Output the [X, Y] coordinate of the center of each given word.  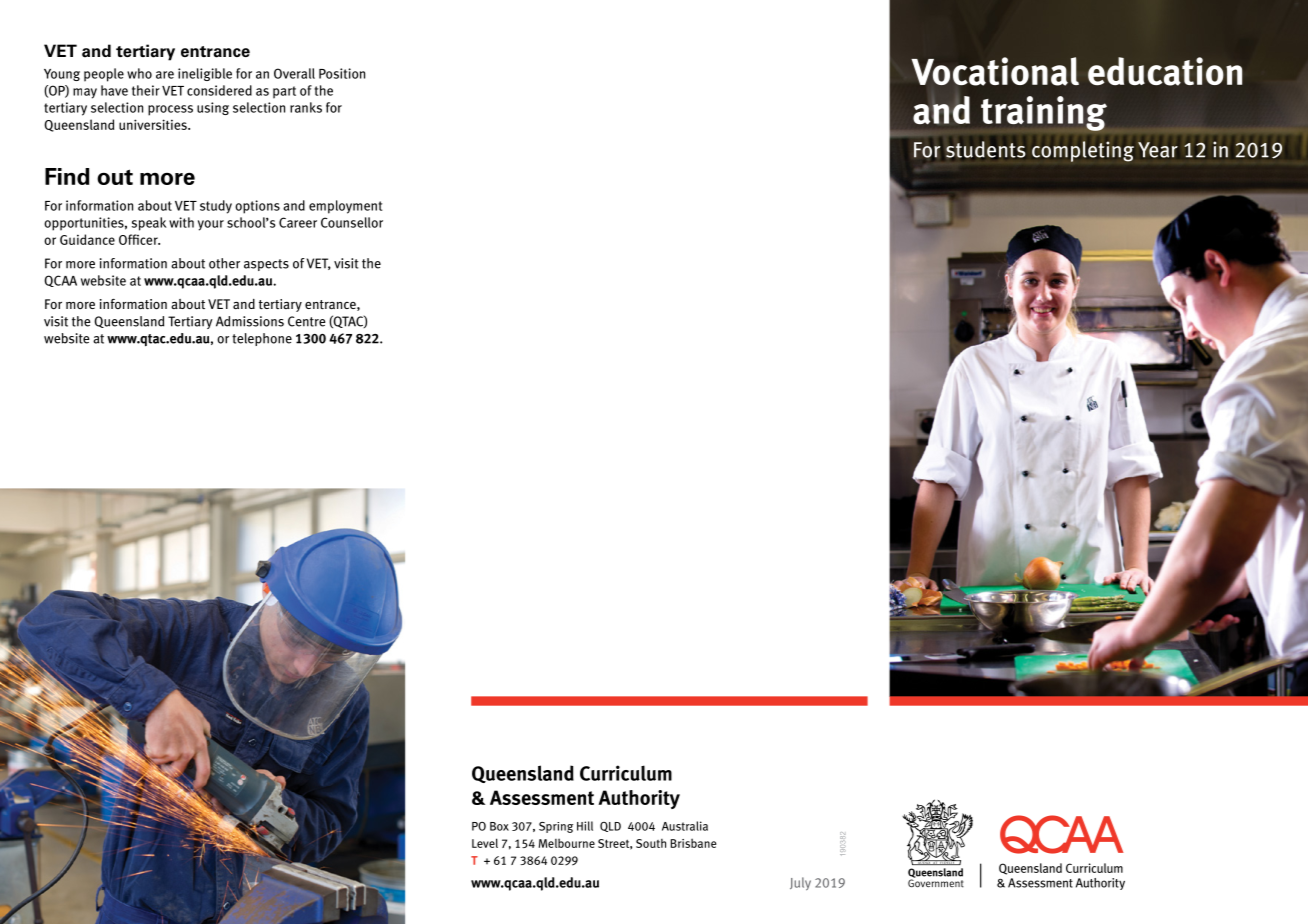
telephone [262, 339]
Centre [307, 321]
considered [219, 90]
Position [342, 73]
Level [485, 843]
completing [1083, 151]
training [1044, 113]
